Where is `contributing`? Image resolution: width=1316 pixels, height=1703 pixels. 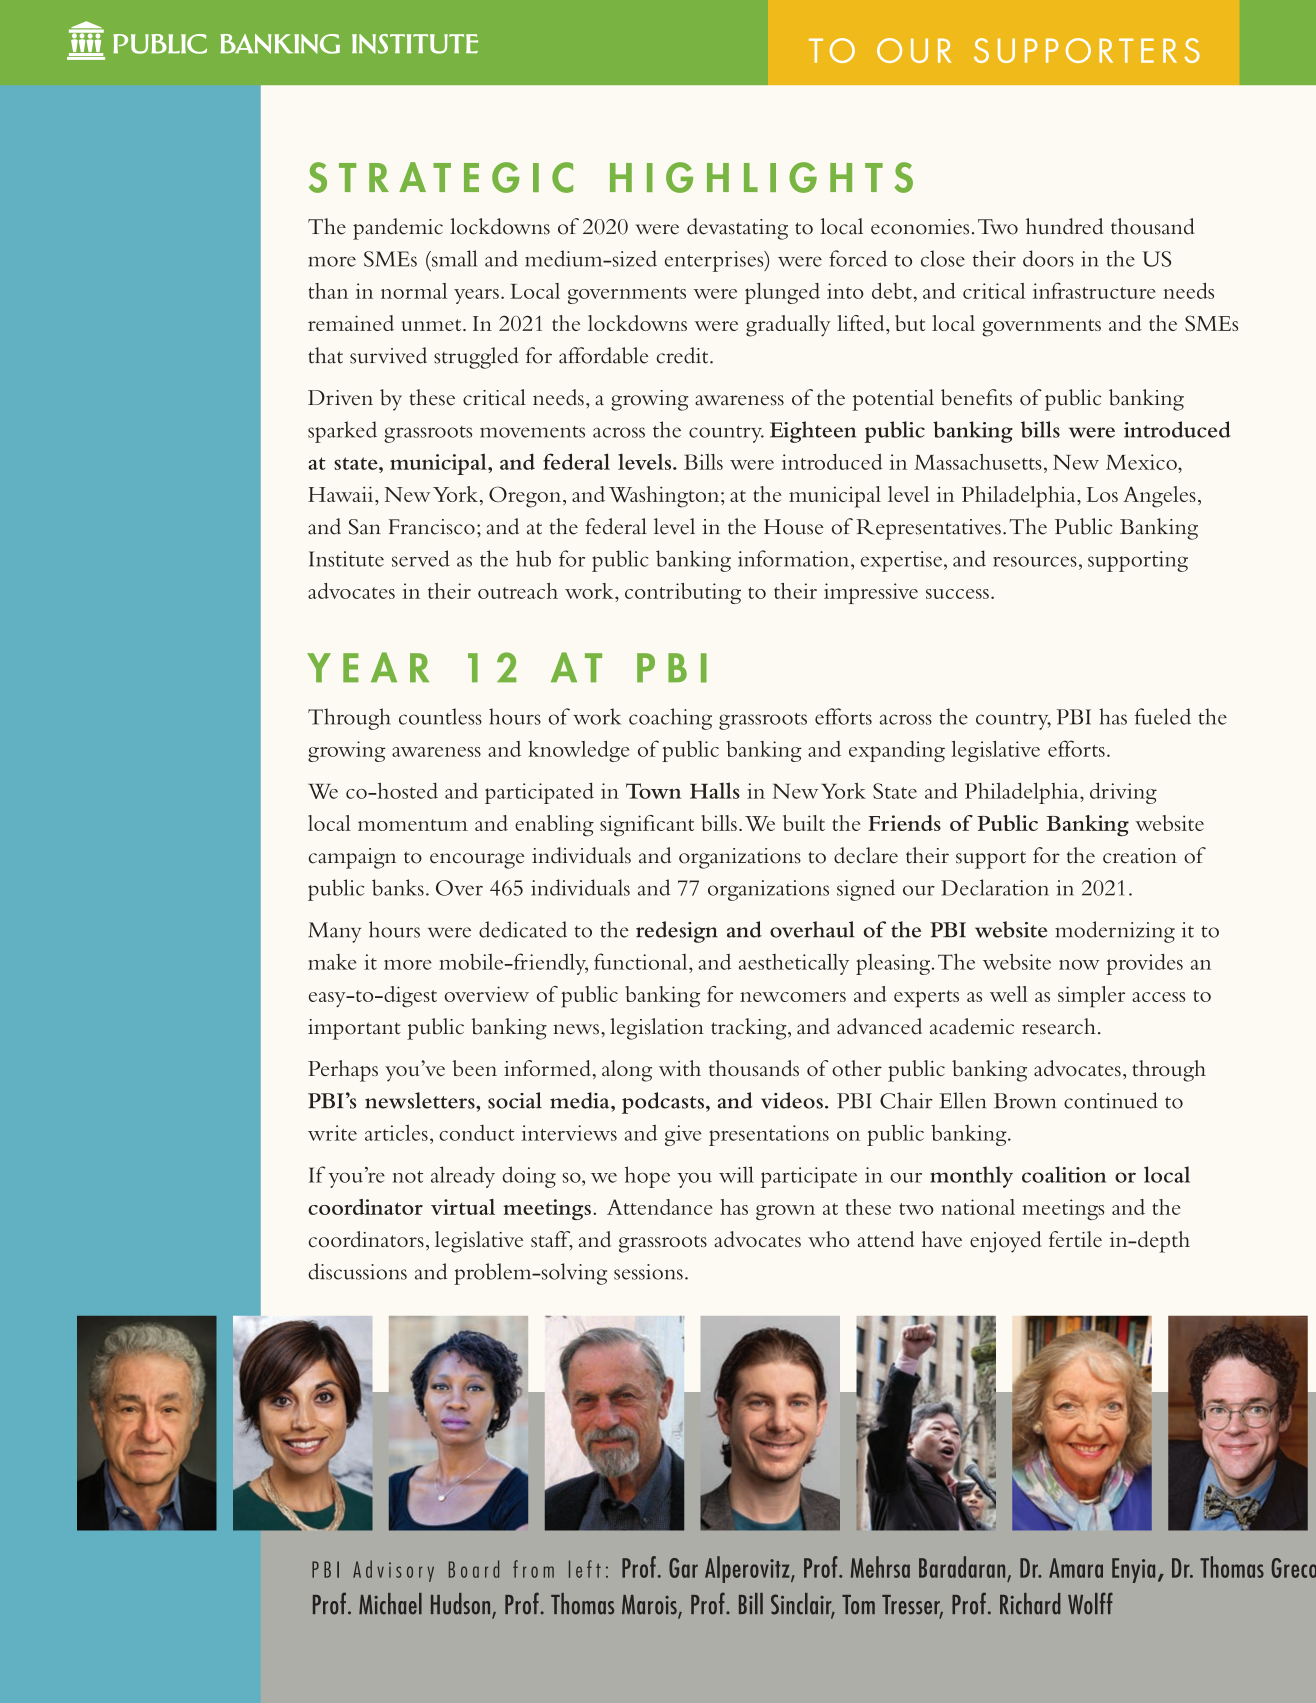 contributing is located at coordinates (683, 593).
